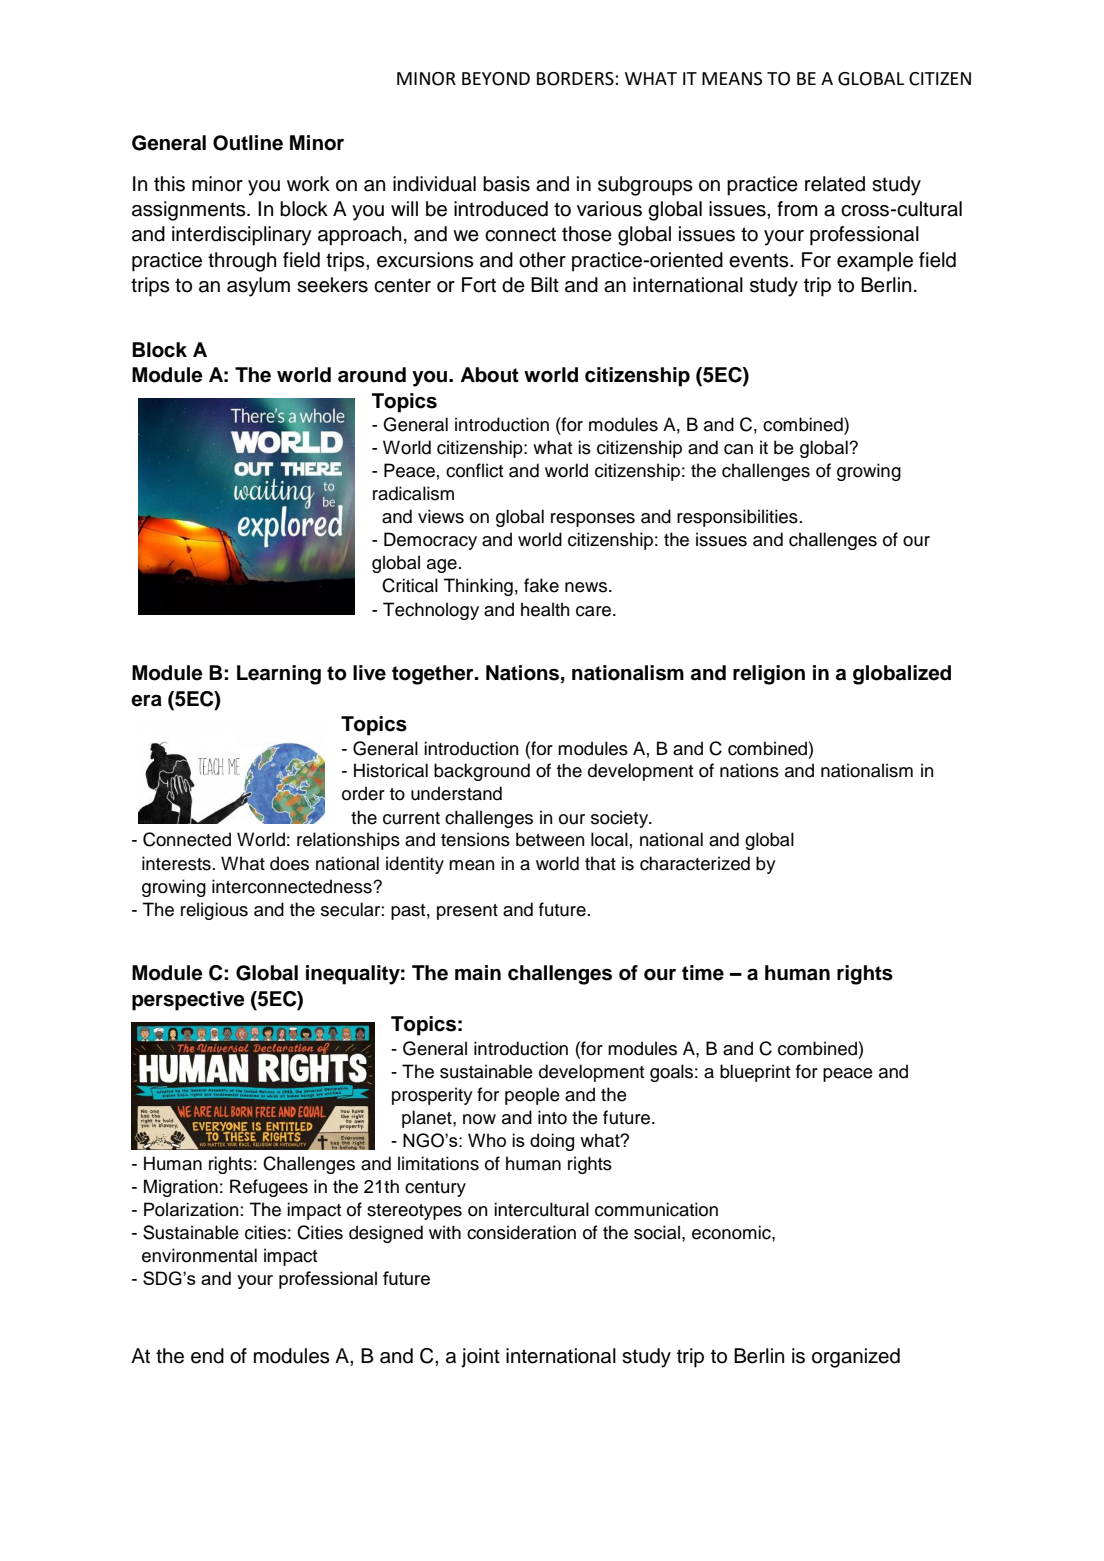  I want to click on organized, so click(856, 1358).
